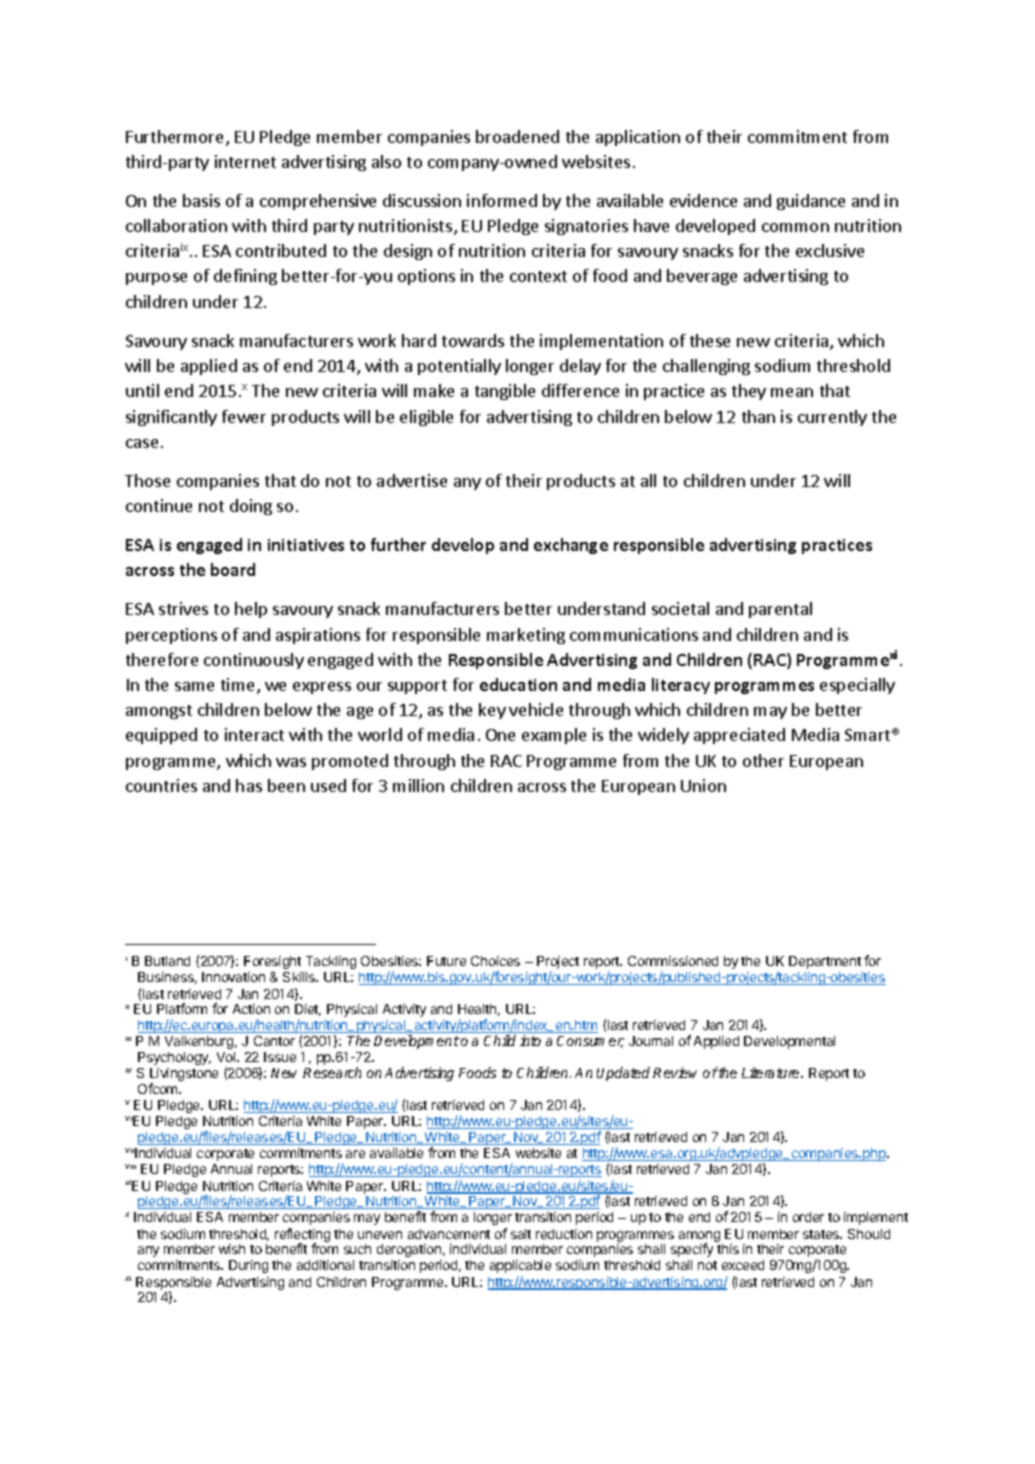 This page has height=1464, width=1035. What do you see at coordinates (825, 962) in the page?
I see `Department` at bounding box center [825, 962].
